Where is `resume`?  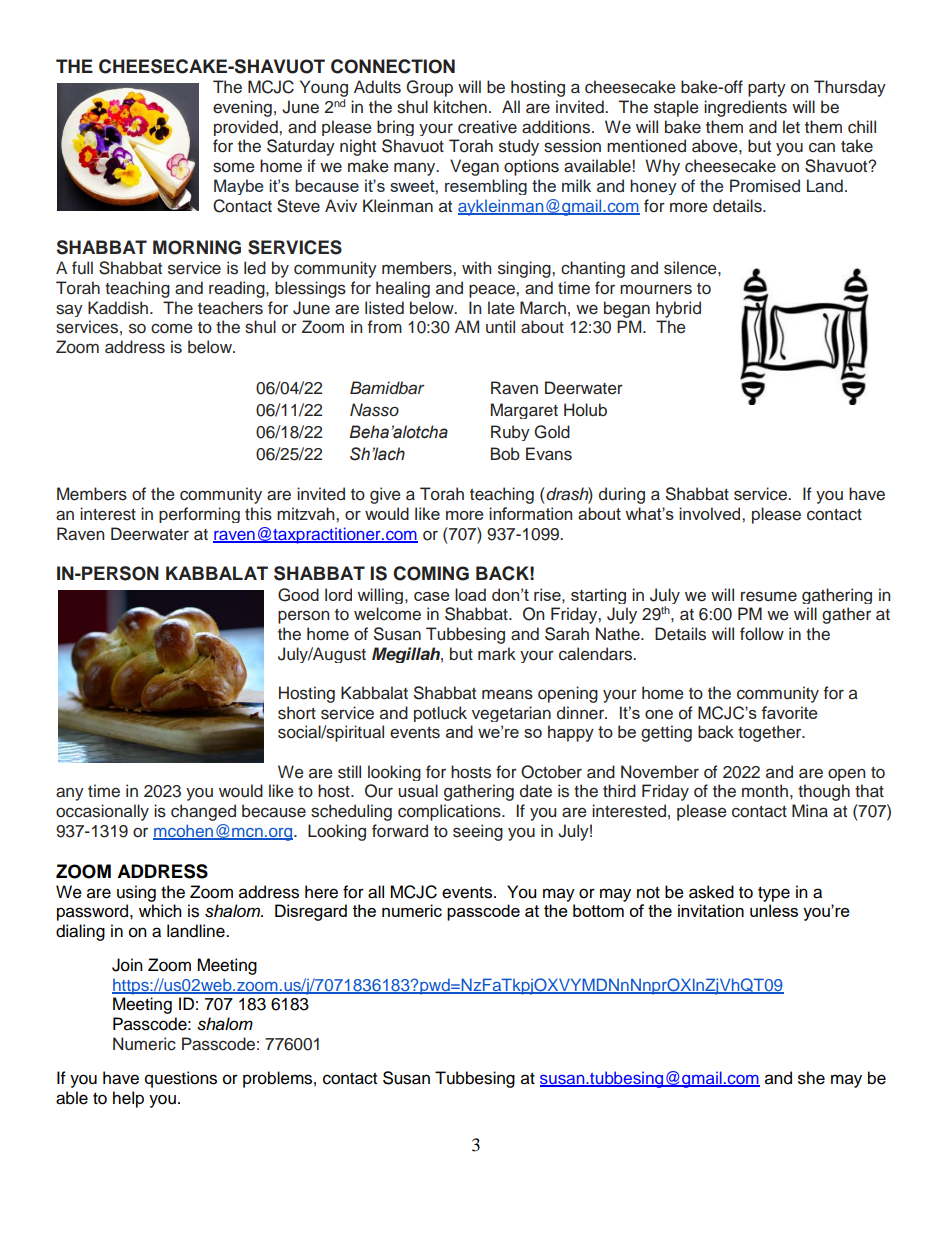
resume is located at coordinates (769, 596).
